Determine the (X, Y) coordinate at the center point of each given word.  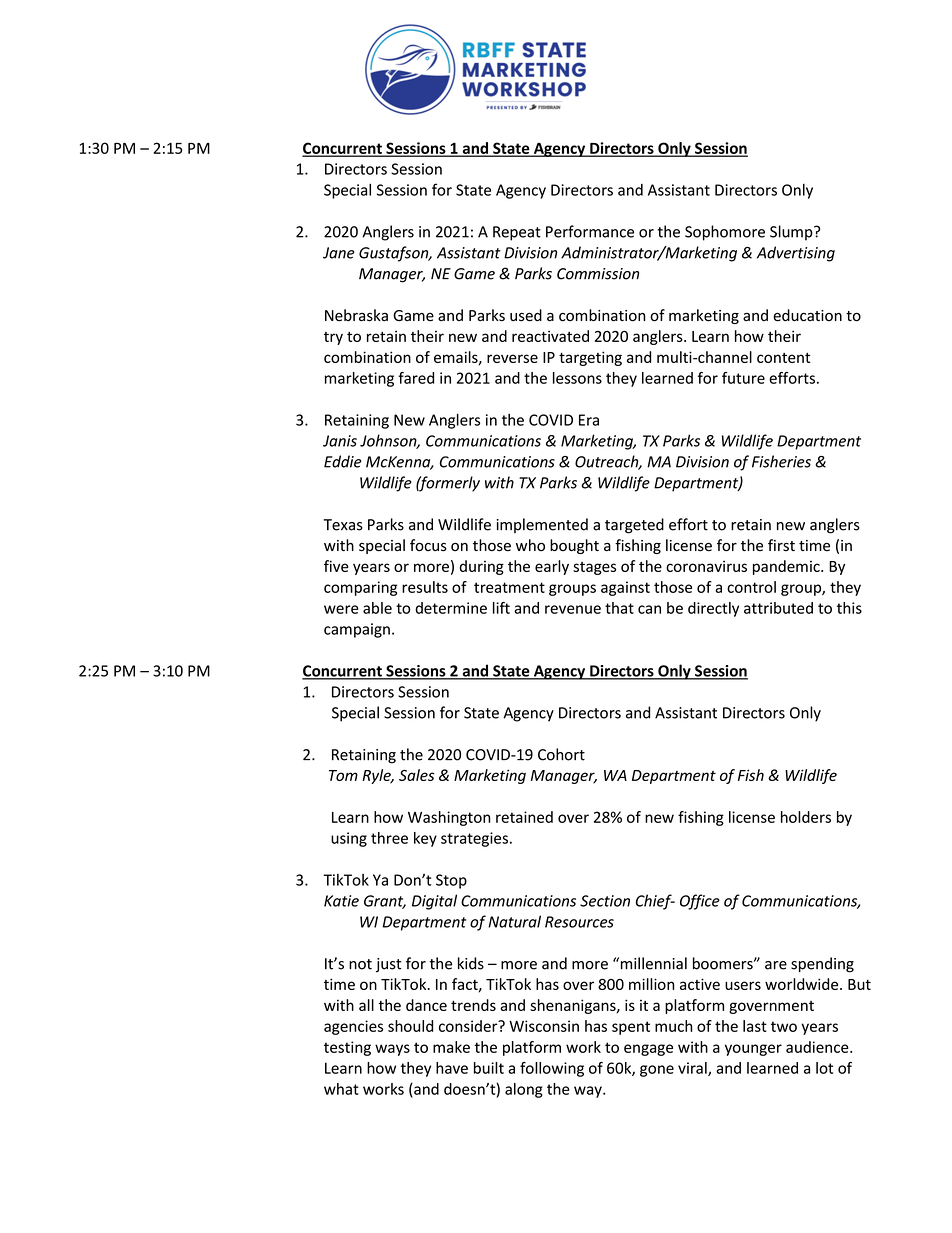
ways (392, 1050)
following (552, 1069)
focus (428, 545)
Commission (598, 274)
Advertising (796, 254)
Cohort (561, 754)
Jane (339, 253)
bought (574, 546)
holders (806, 817)
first (781, 545)
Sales (417, 775)
